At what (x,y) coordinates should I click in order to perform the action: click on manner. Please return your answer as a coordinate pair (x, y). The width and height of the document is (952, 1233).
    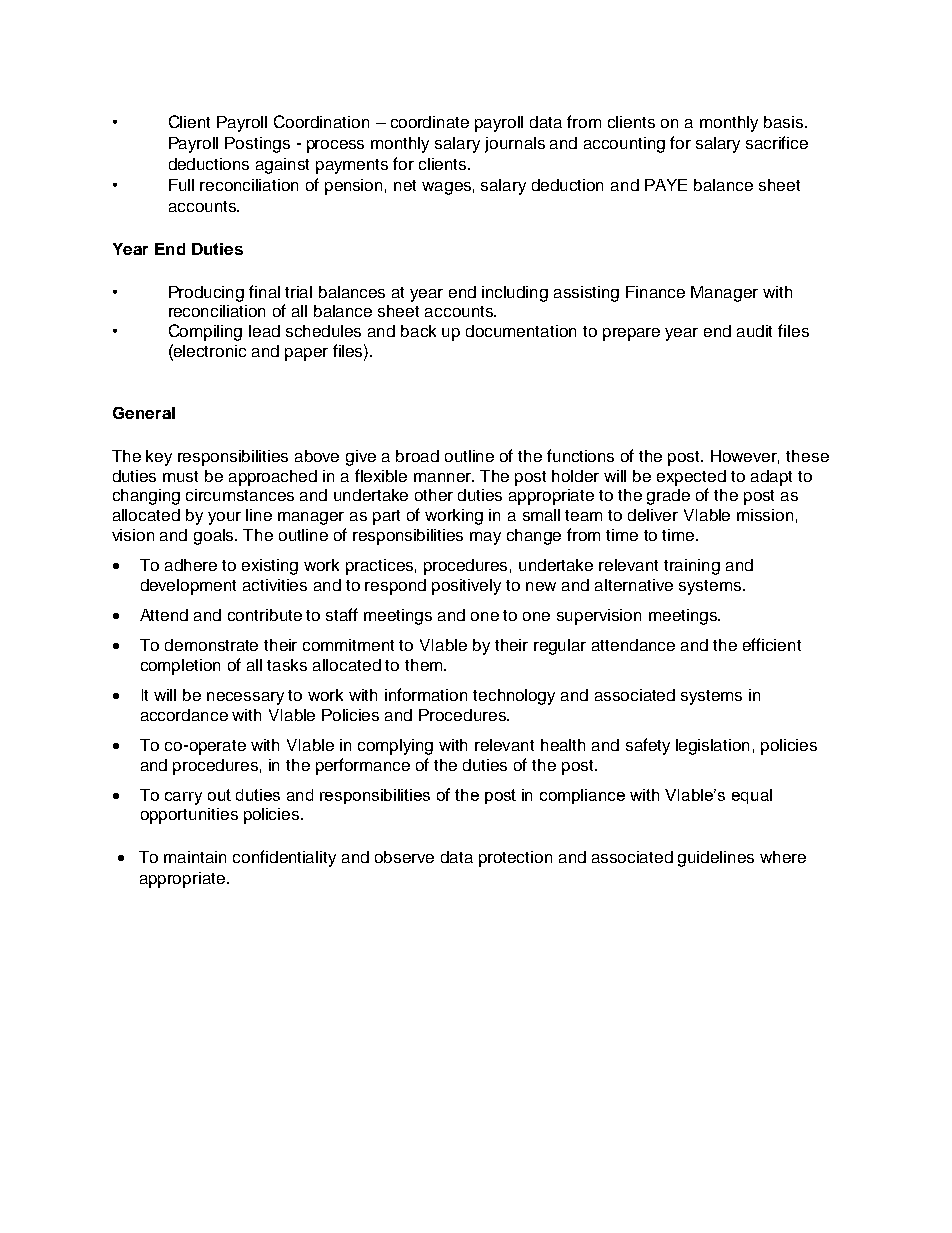
    Looking at the image, I should click on (444, 477).
